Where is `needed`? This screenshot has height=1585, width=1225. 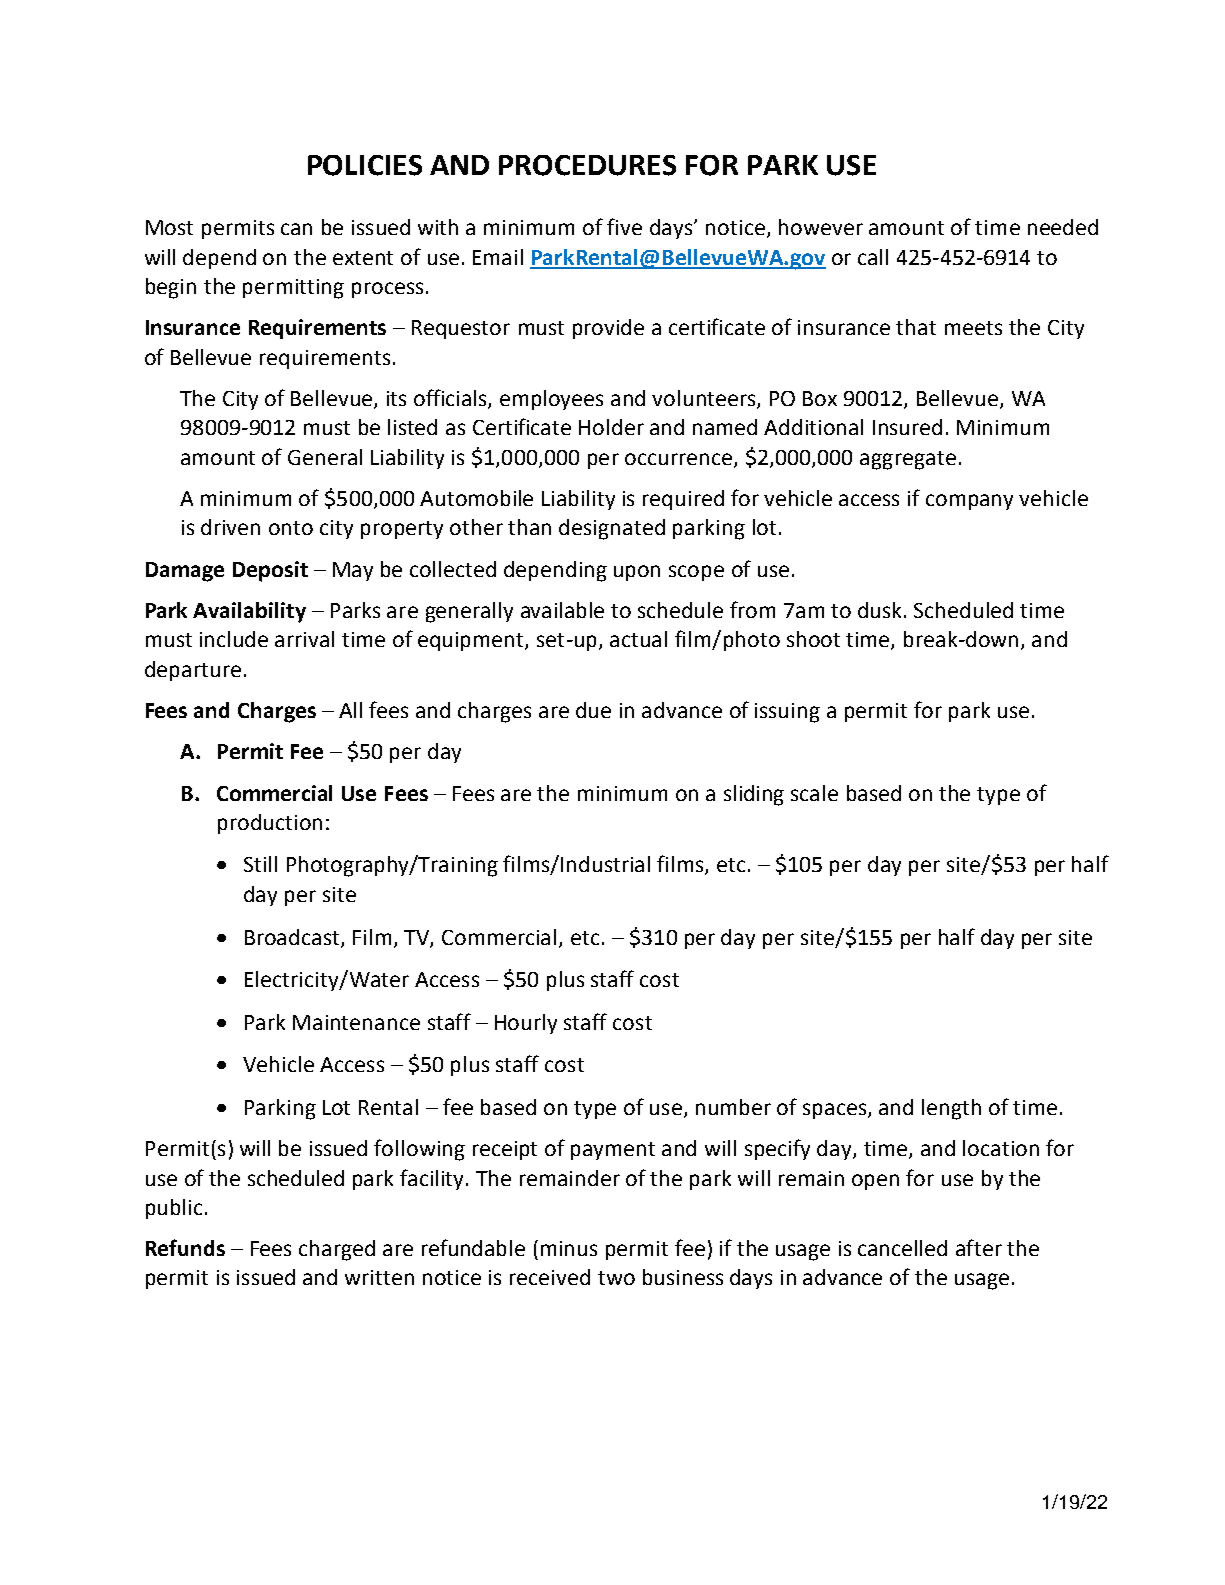 needed is located at coordinates (1063, 227).
